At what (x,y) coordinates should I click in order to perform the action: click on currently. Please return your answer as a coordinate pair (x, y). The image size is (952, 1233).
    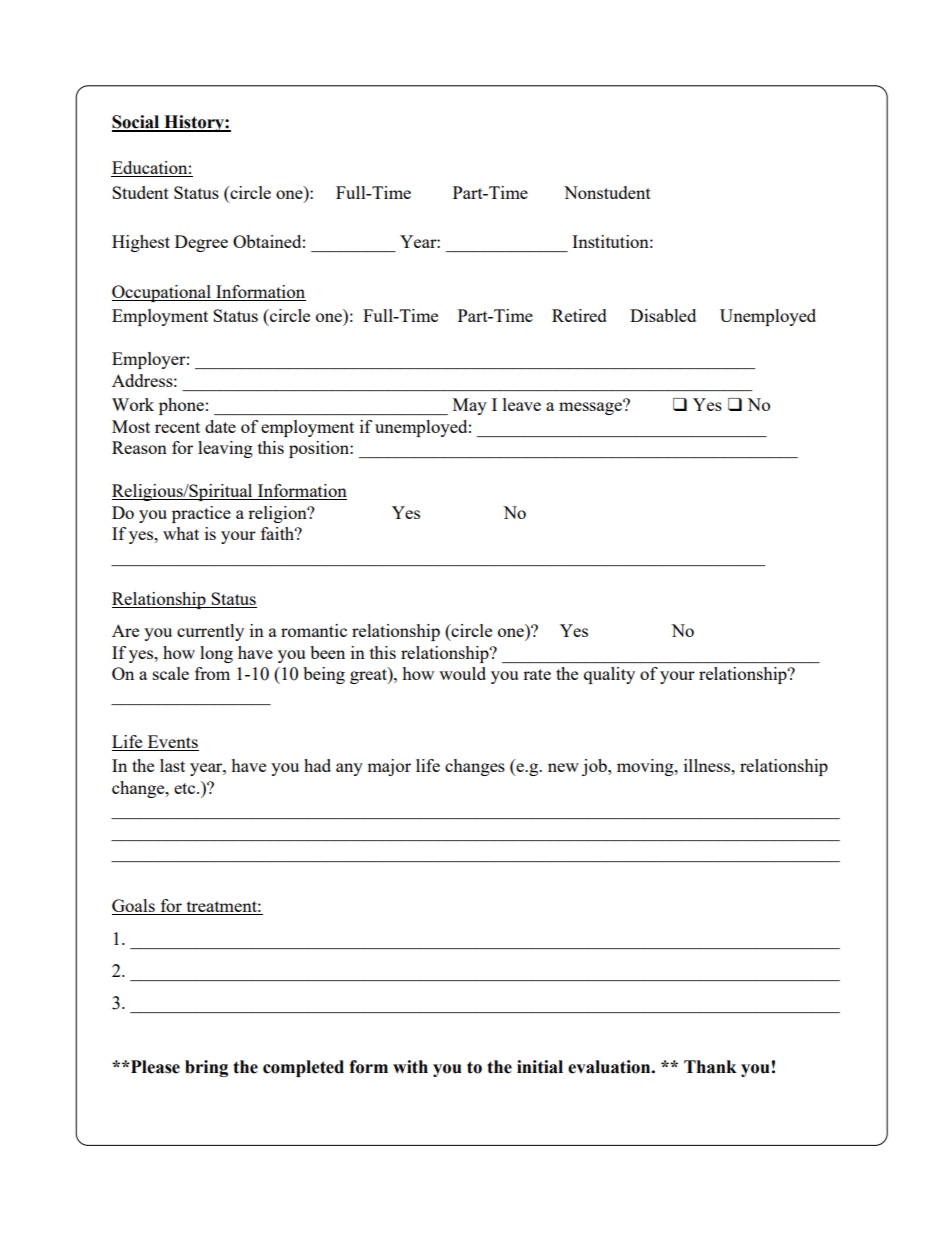
    Looking at the image, I should click on (210, 632).
